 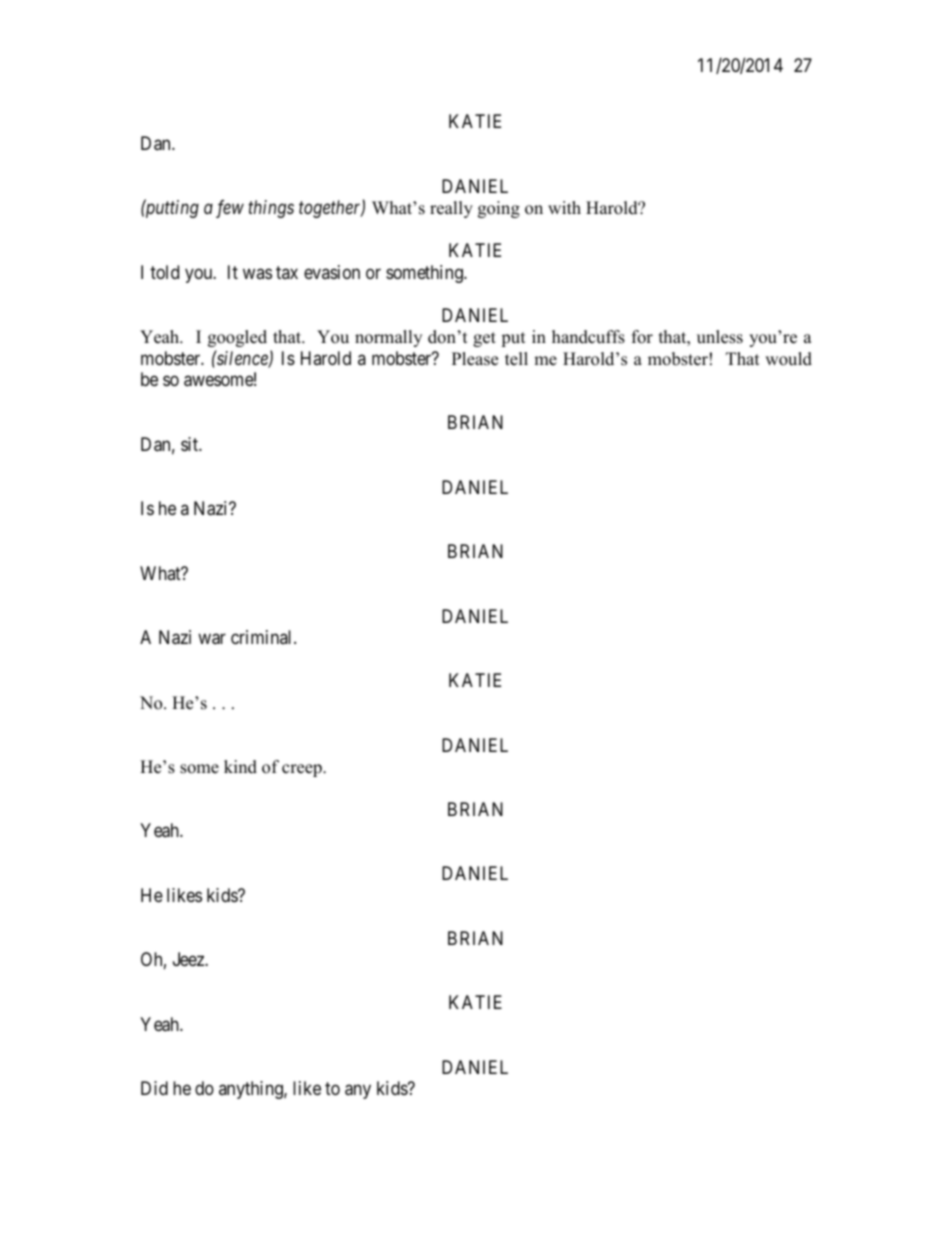 What do you see at coordinates (240, 767) in the screenshot?
I see `kind` at bounding box center [240, 767].
